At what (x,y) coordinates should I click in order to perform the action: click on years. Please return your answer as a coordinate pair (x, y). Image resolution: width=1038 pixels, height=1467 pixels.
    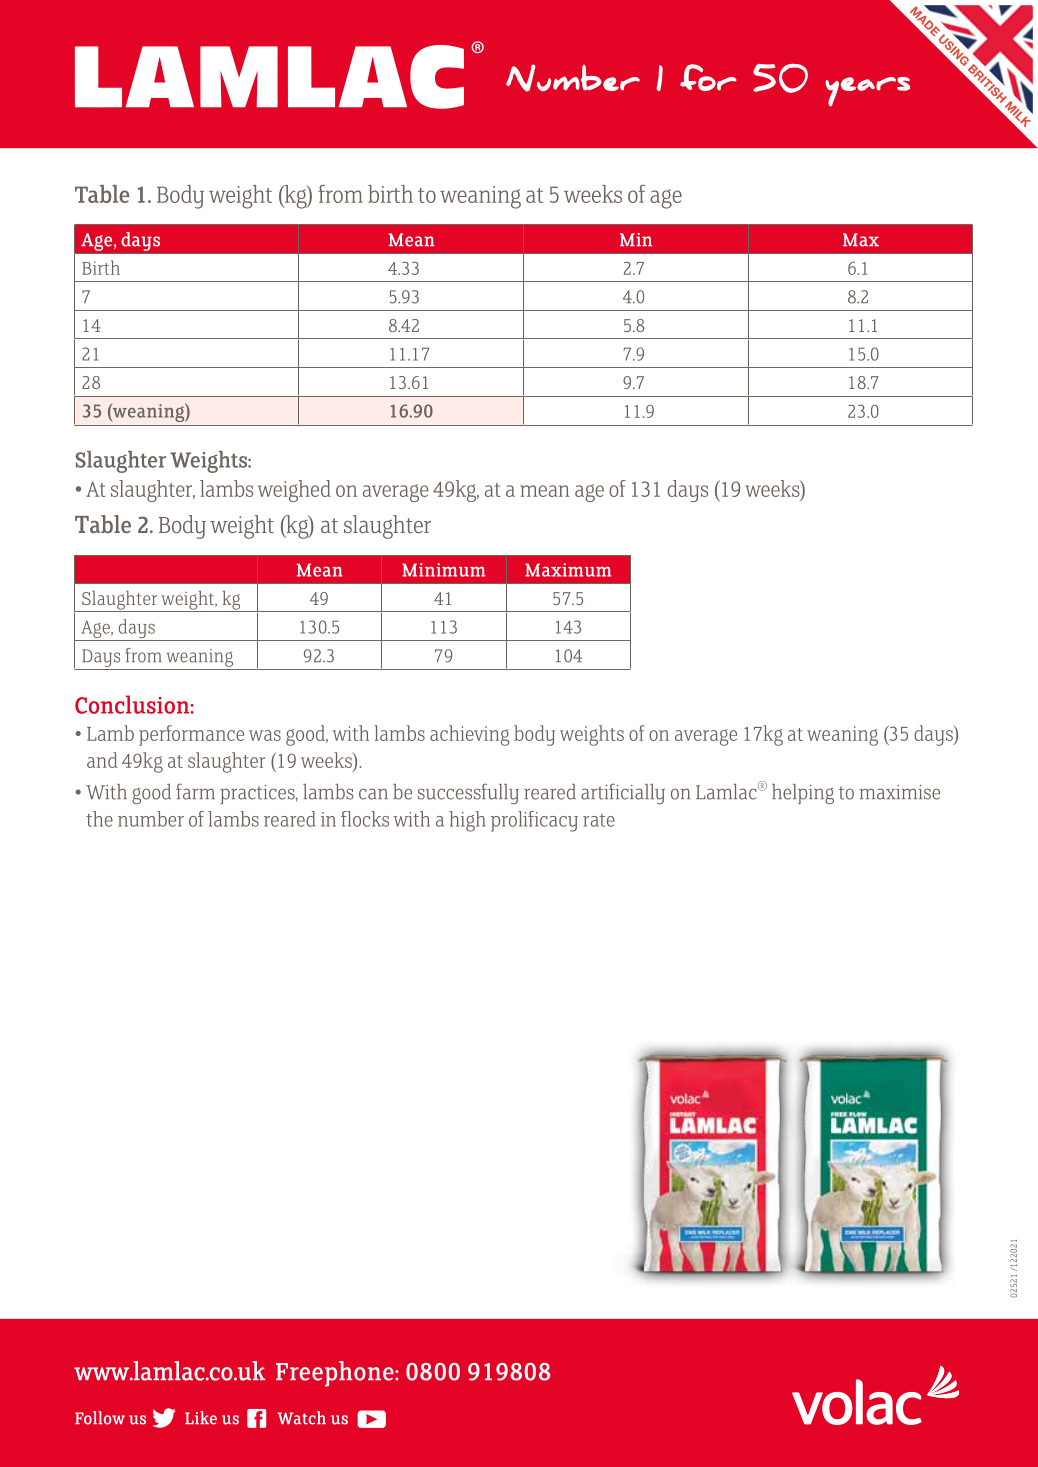
    Looking at the image, I should click on (867, 92).
